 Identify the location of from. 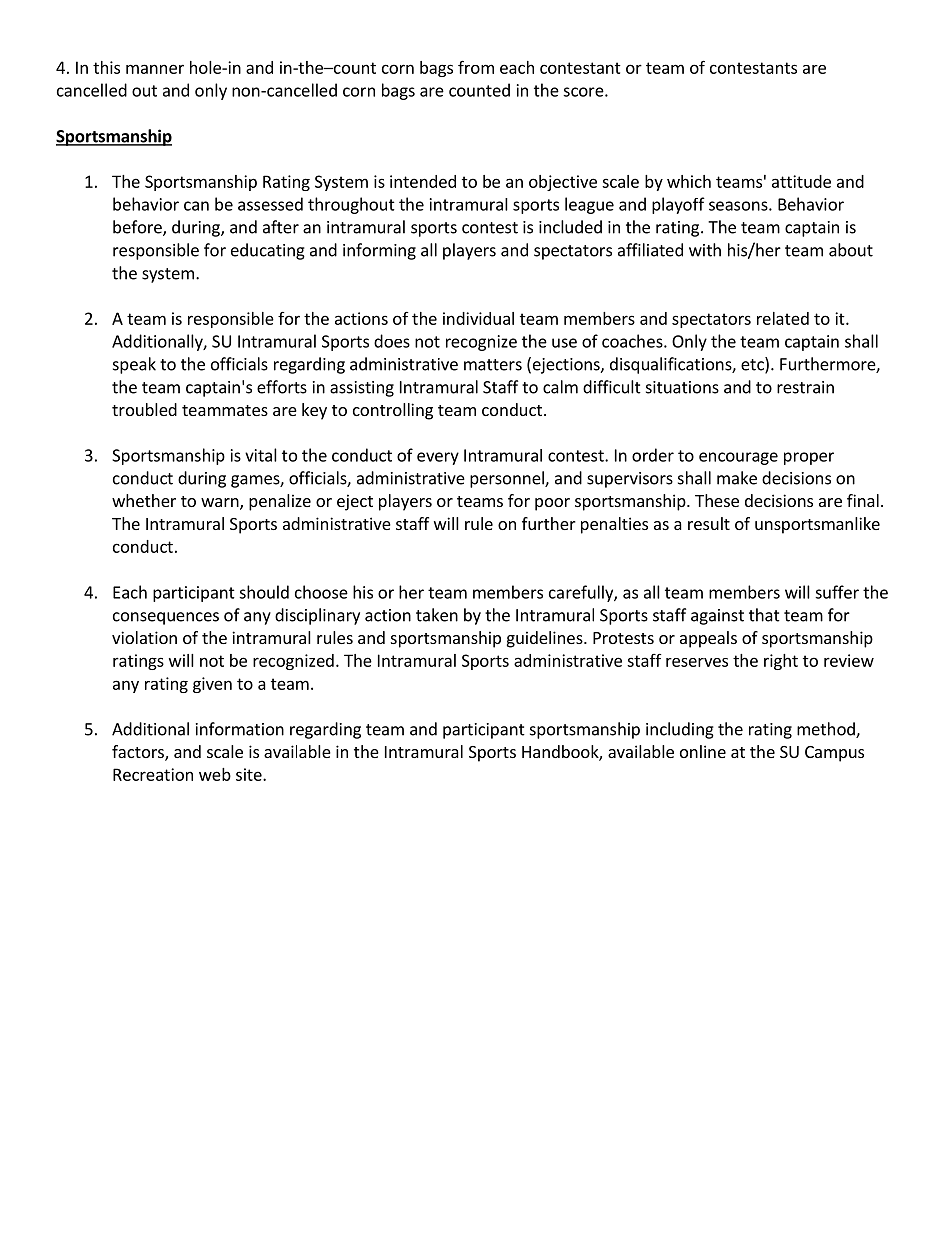
(476, 67).
